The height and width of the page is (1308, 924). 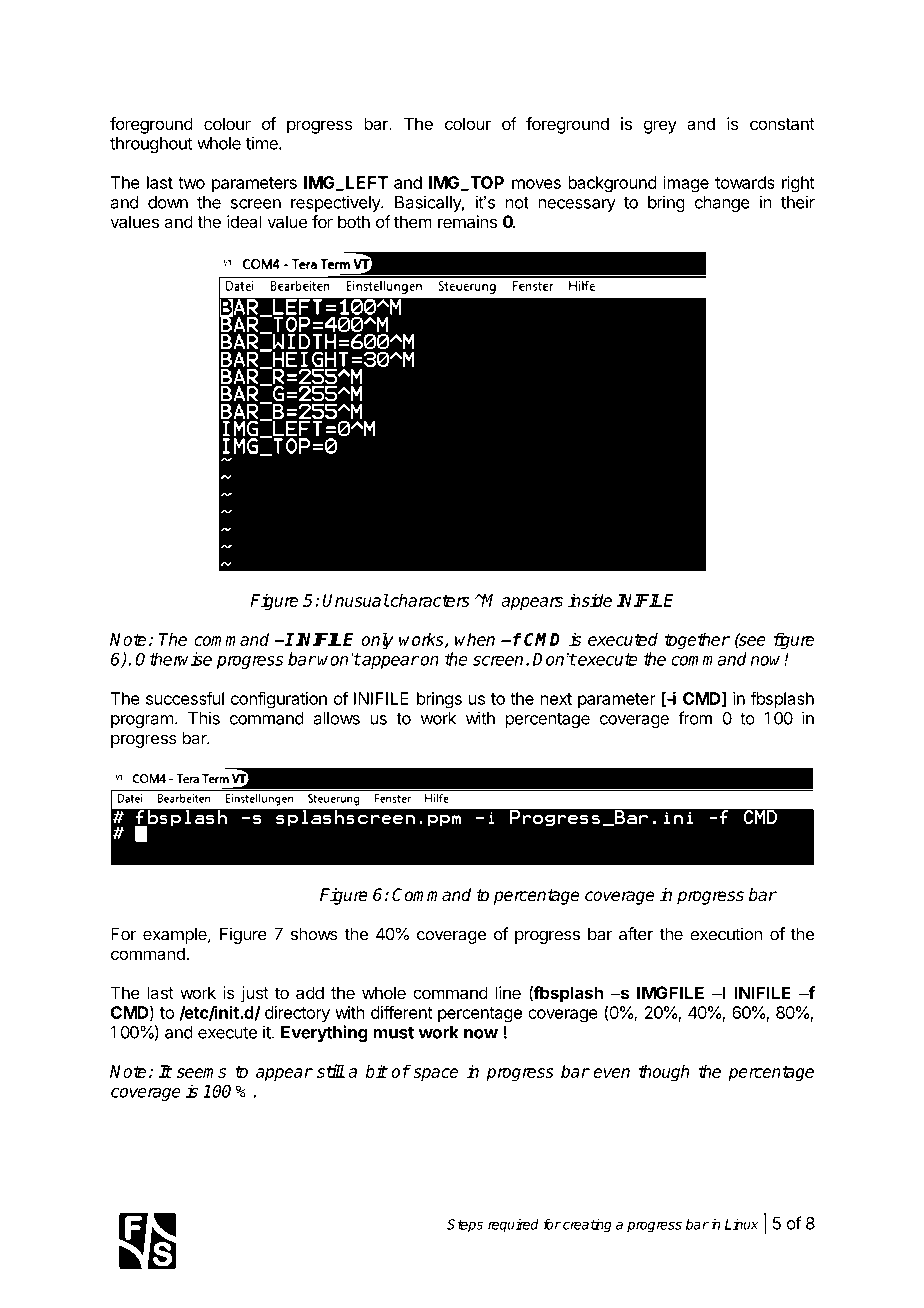 I want to click on successful, so click(x=185, y=698).
